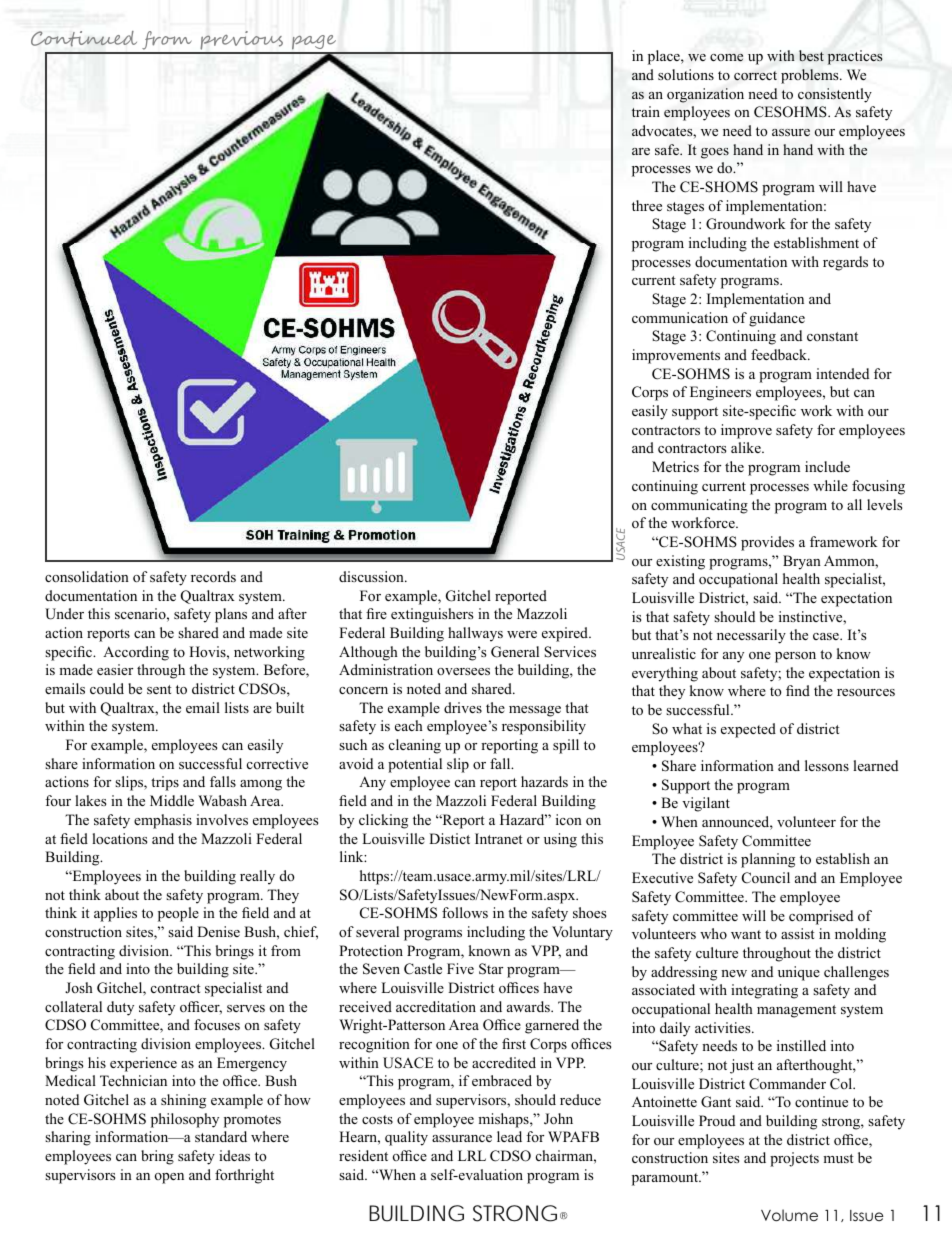  I want to click on records, so click(213, 576).
